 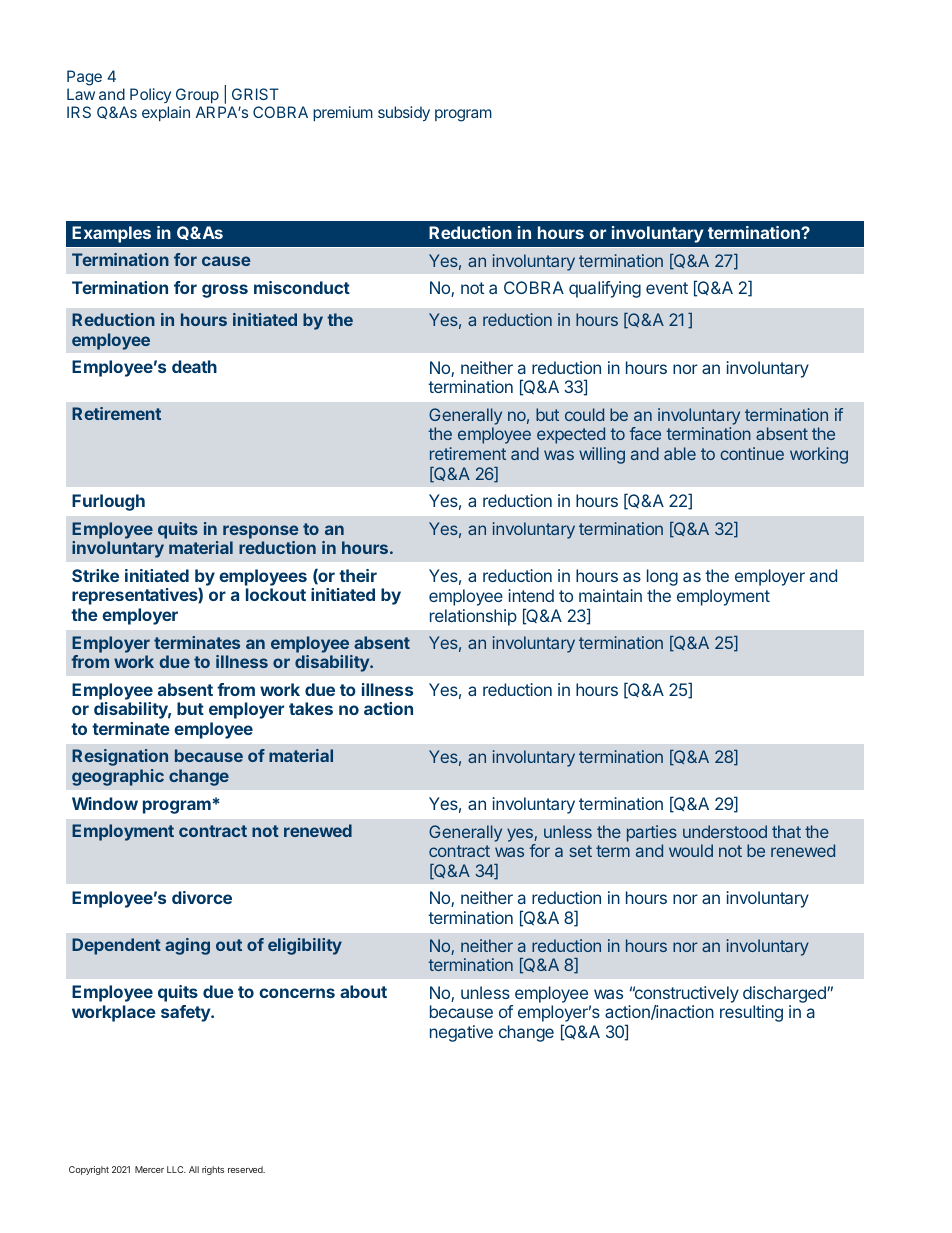 I want to click on Furlough, so click(x=108, y=502).
